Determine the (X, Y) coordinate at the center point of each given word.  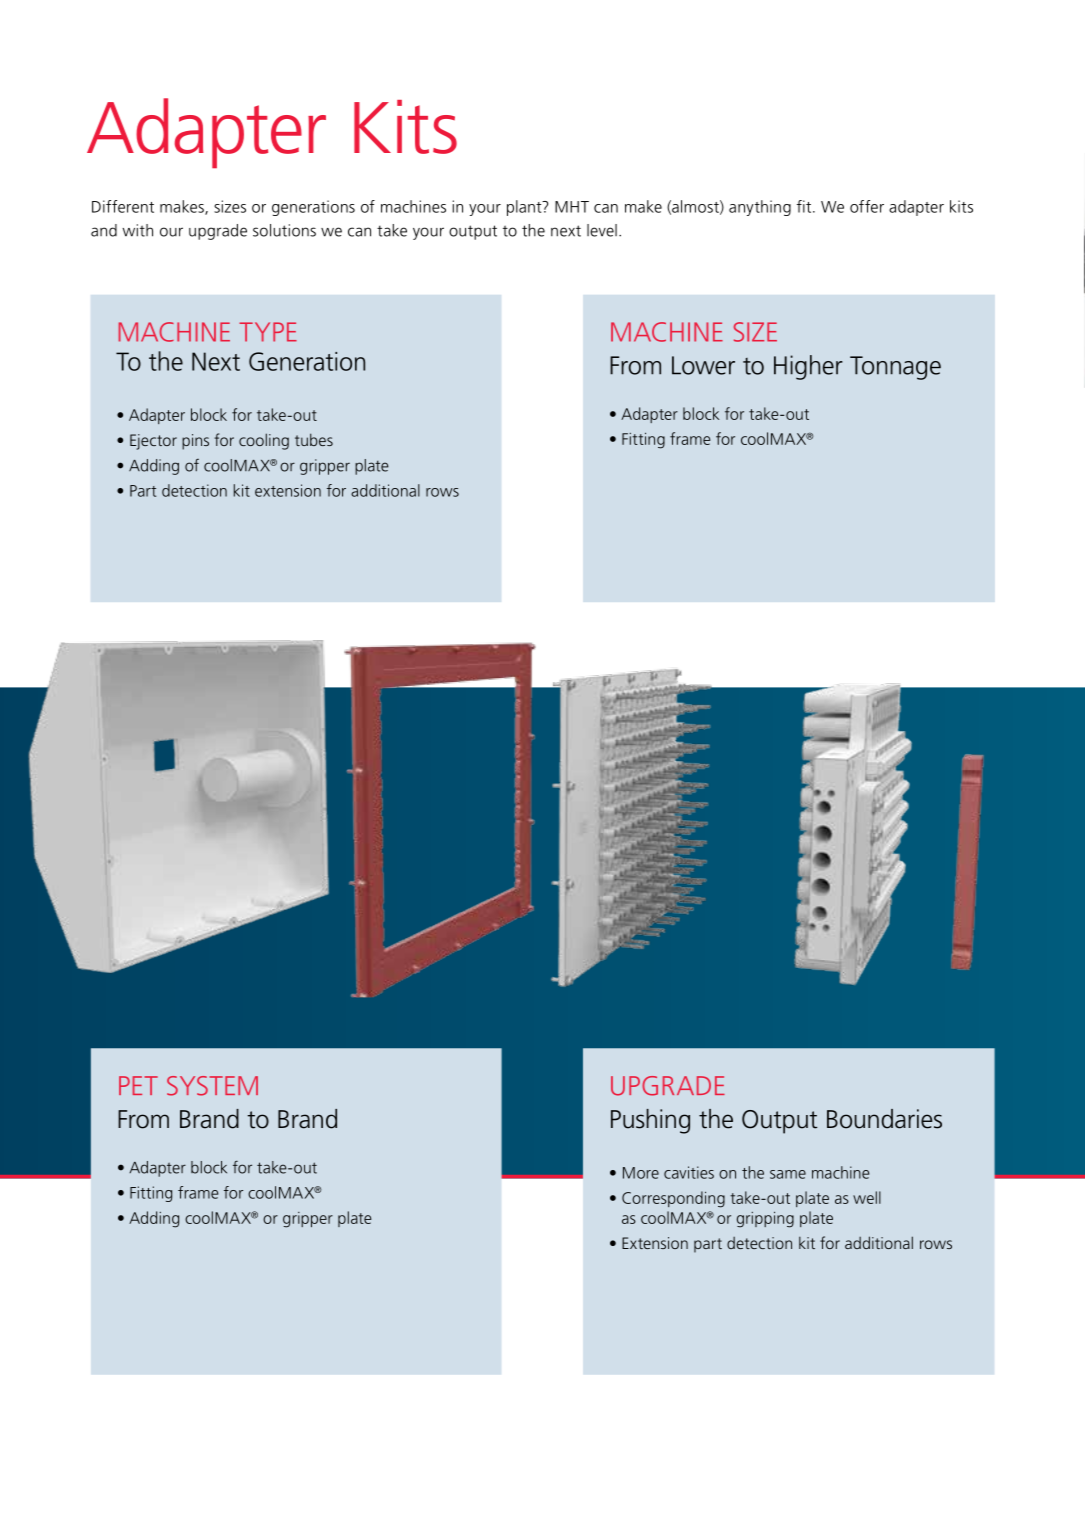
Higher (808, 367)
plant (525, 208)
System (212, 1086)
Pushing (650, 1121)
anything (760, 208)
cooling (264, 441)
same (788, 1174)
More (641, 1173)
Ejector (153, 442)
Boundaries (884, 1119)
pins (195, 442)
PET (138, 1085)
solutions (284, 230)
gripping (765, 1219)
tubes (314, 439)
